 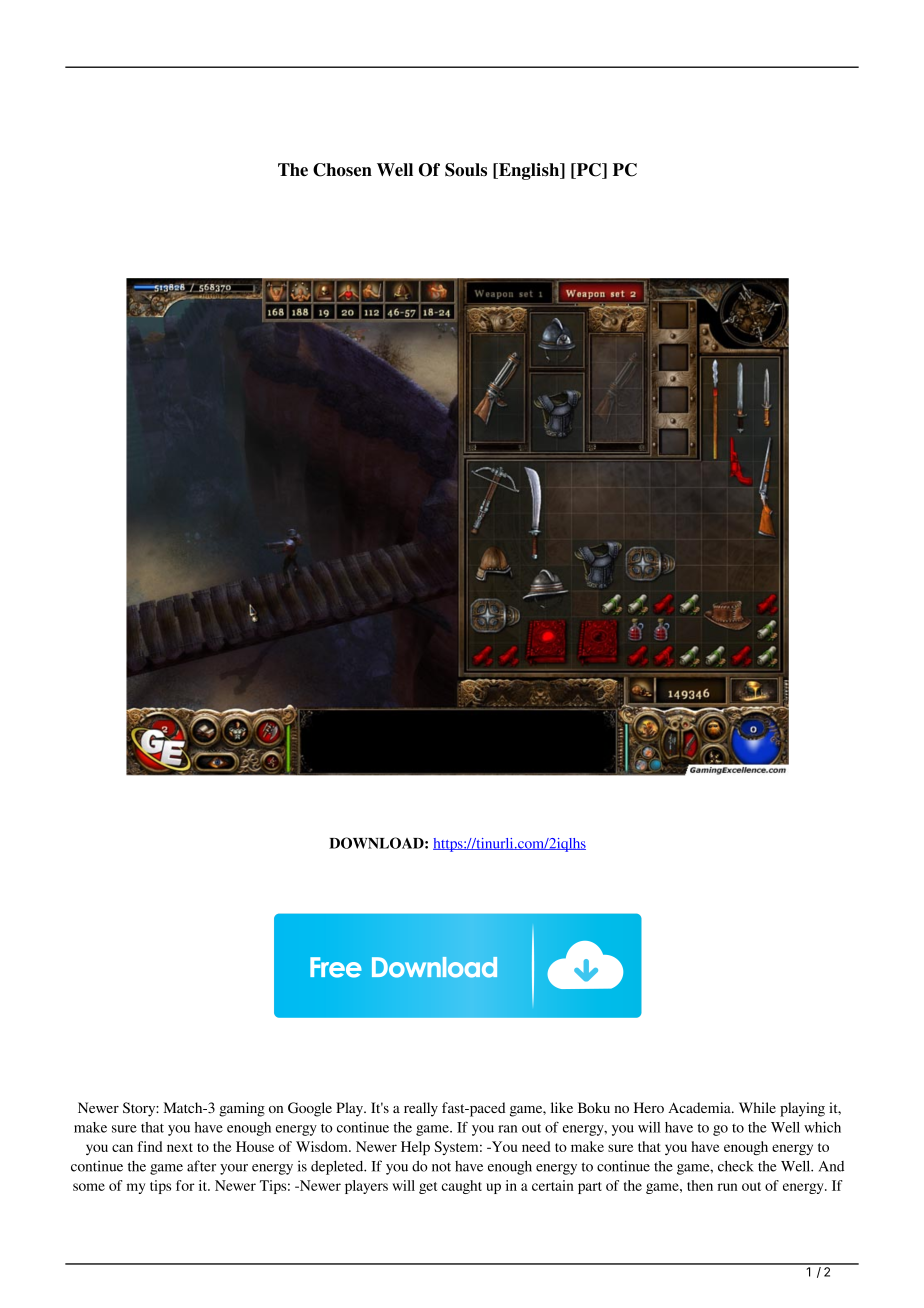 I want to click on check, so click(x=736, y=1166).
